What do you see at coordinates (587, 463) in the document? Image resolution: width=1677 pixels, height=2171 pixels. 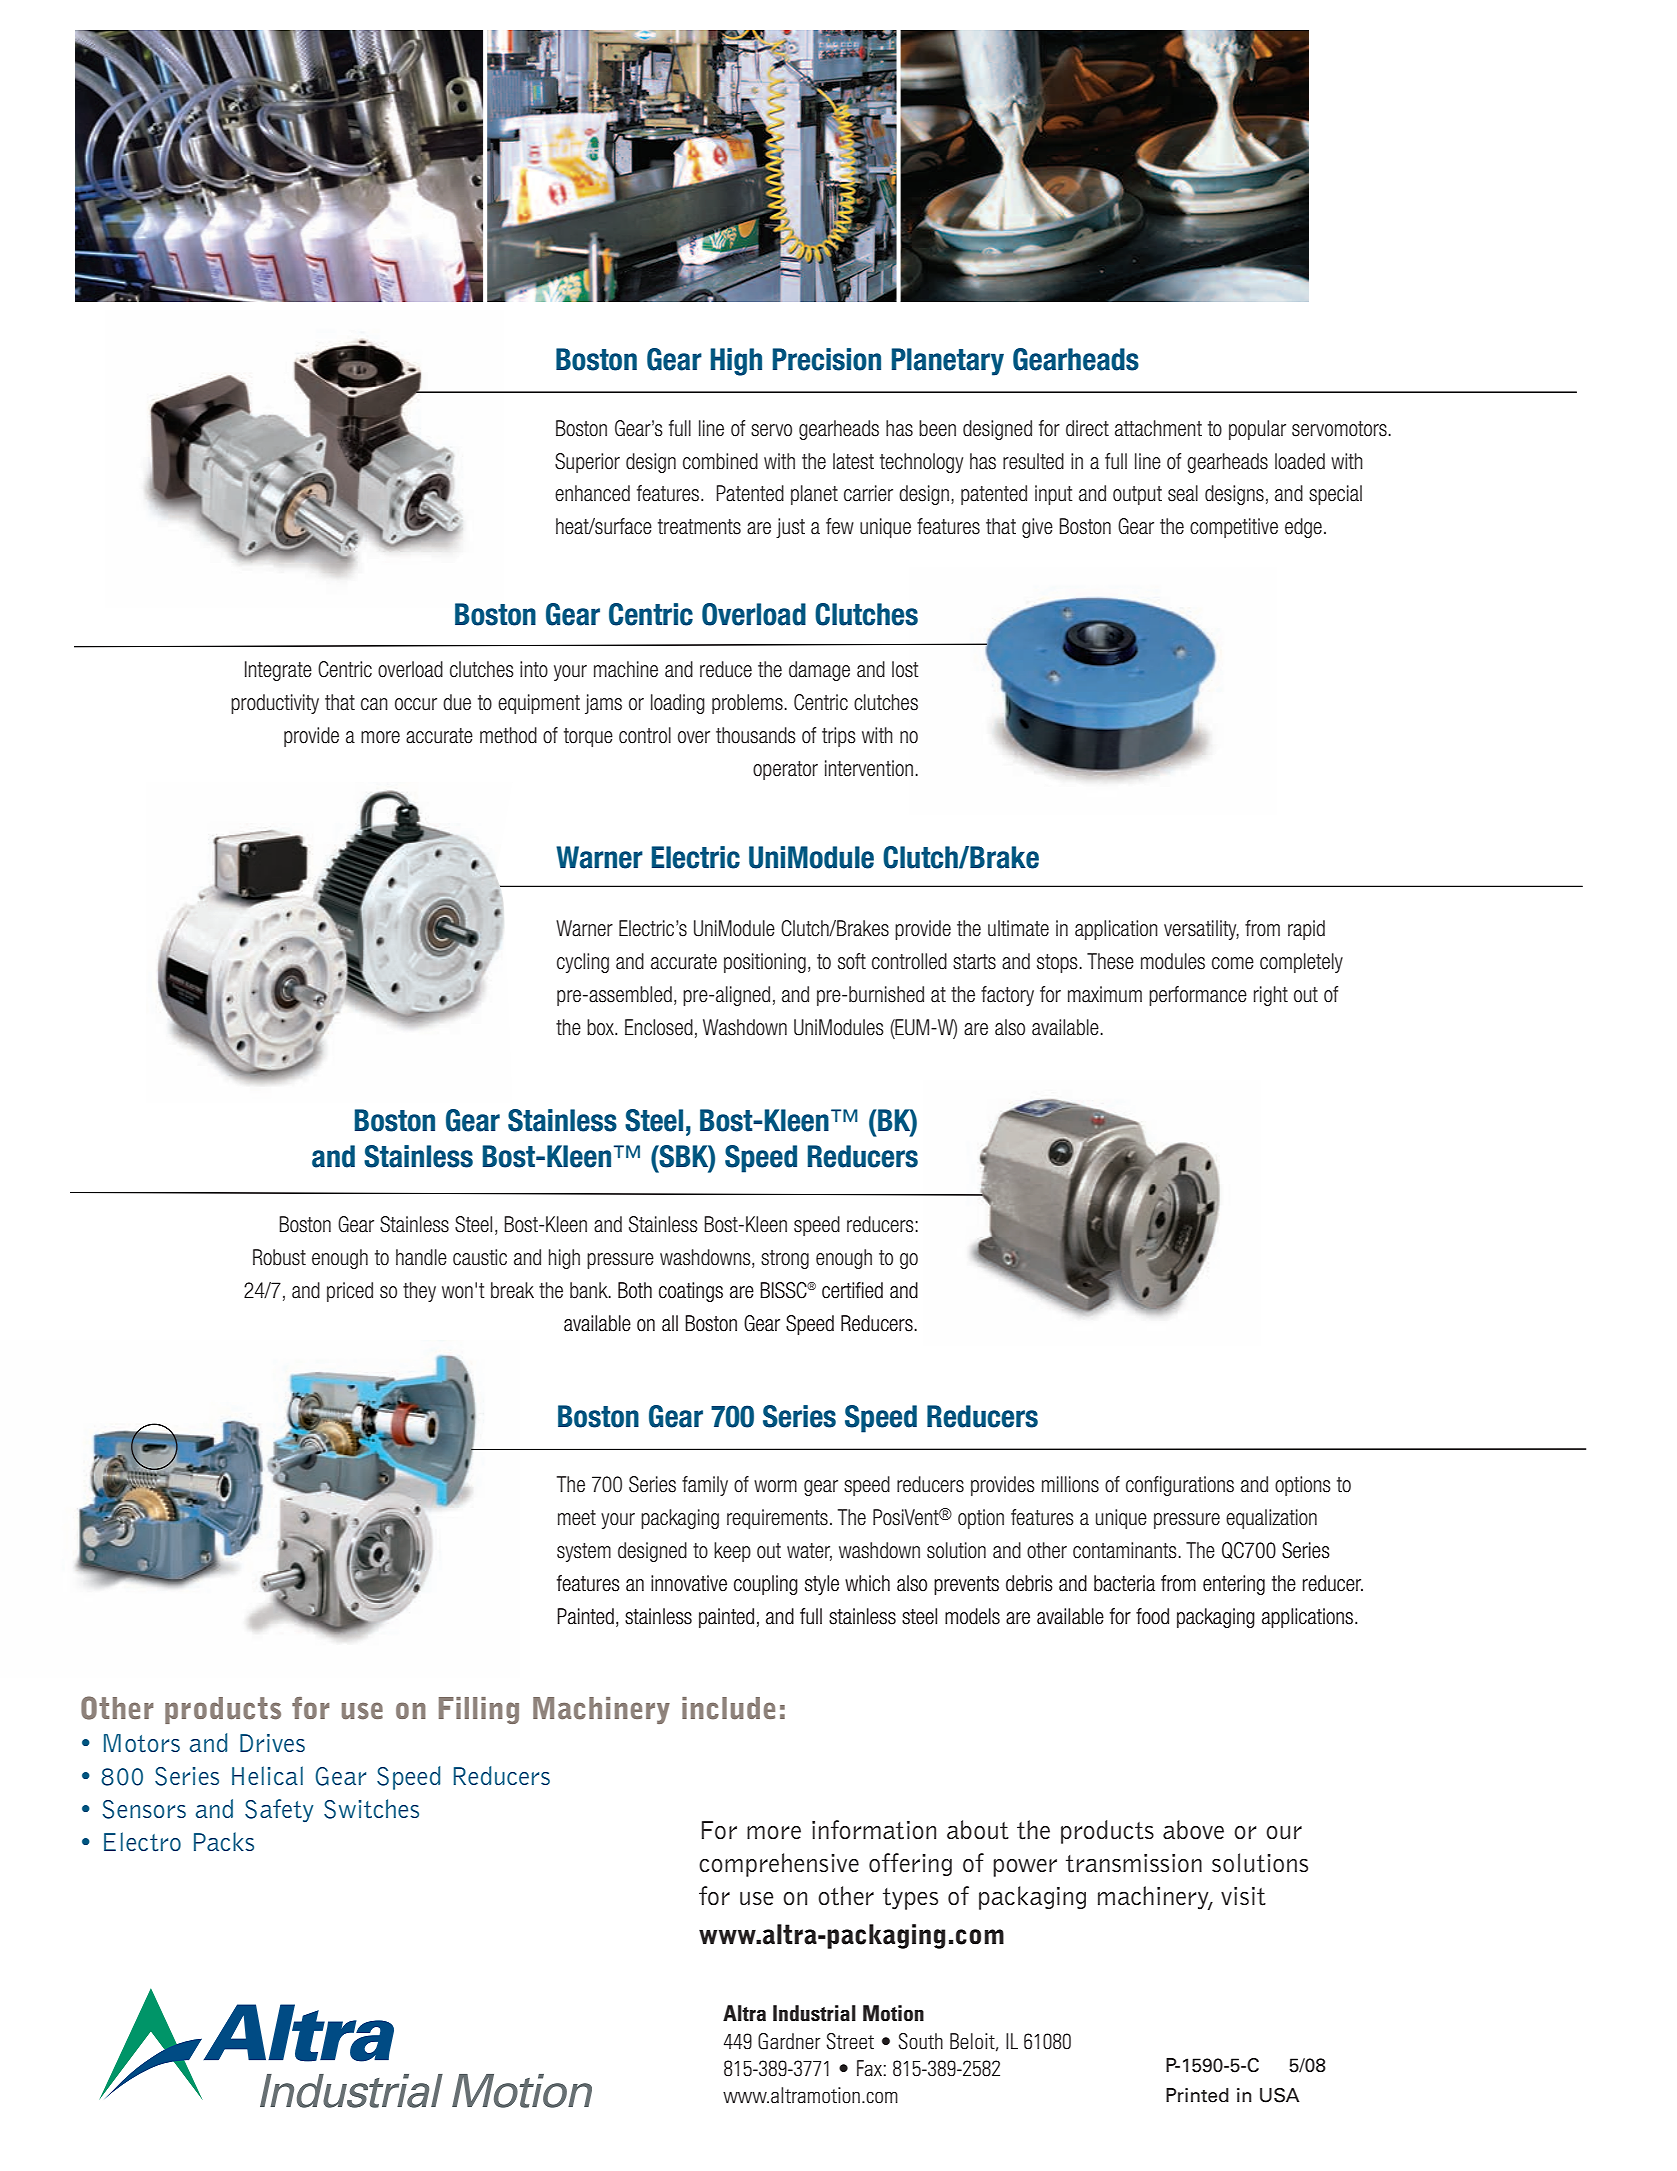 I see `Superior` at bounding box center [587, 463].
